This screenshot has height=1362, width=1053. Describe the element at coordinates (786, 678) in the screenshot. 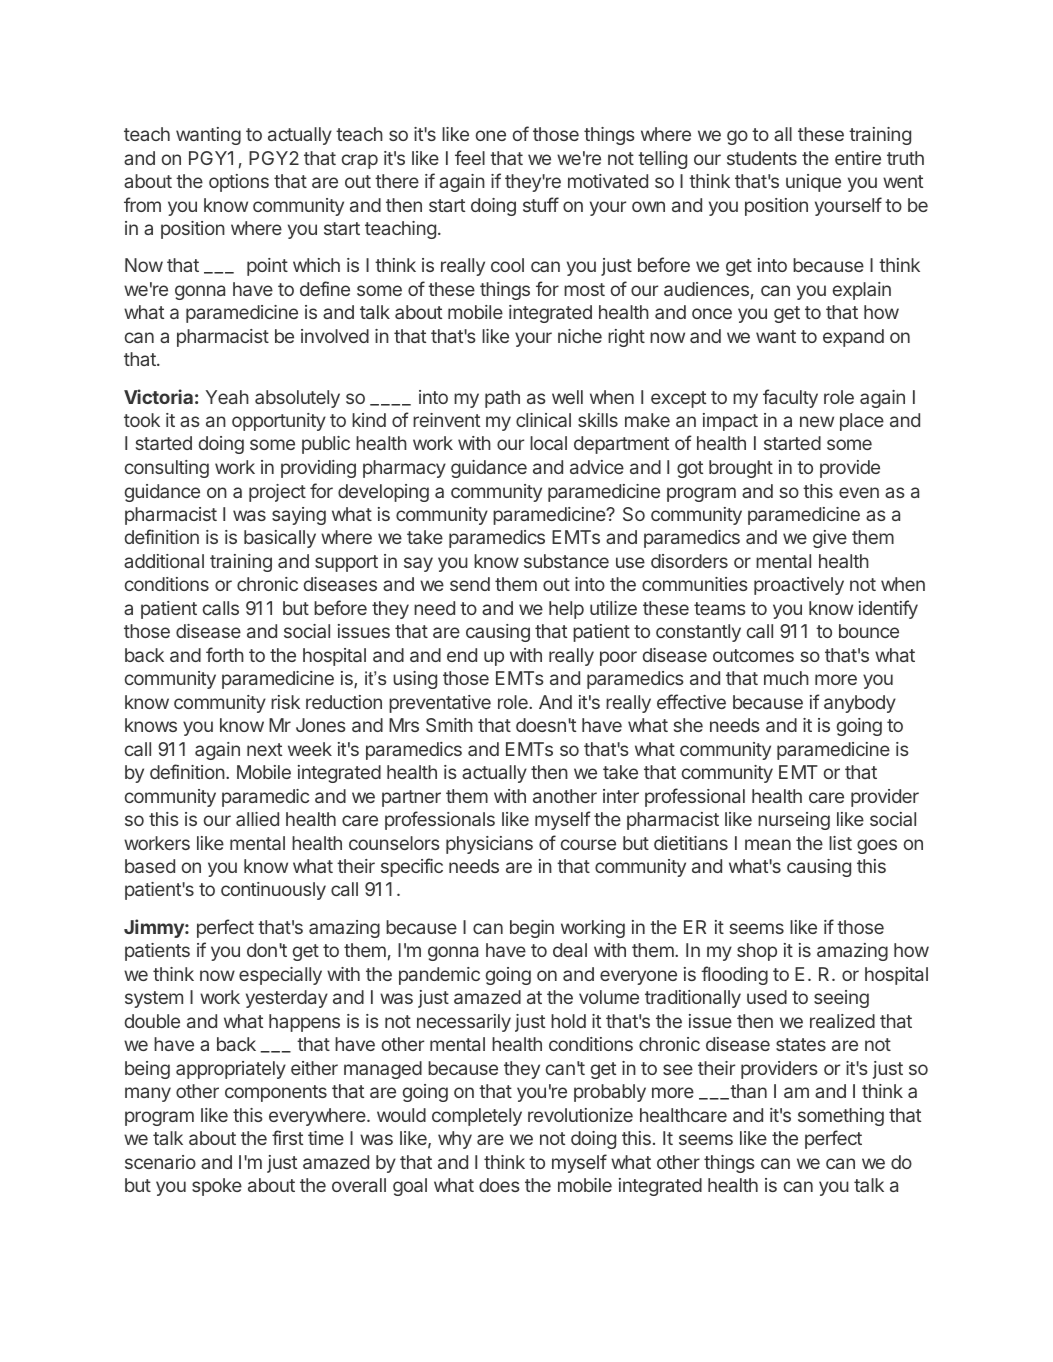

I see `much` at that location.
